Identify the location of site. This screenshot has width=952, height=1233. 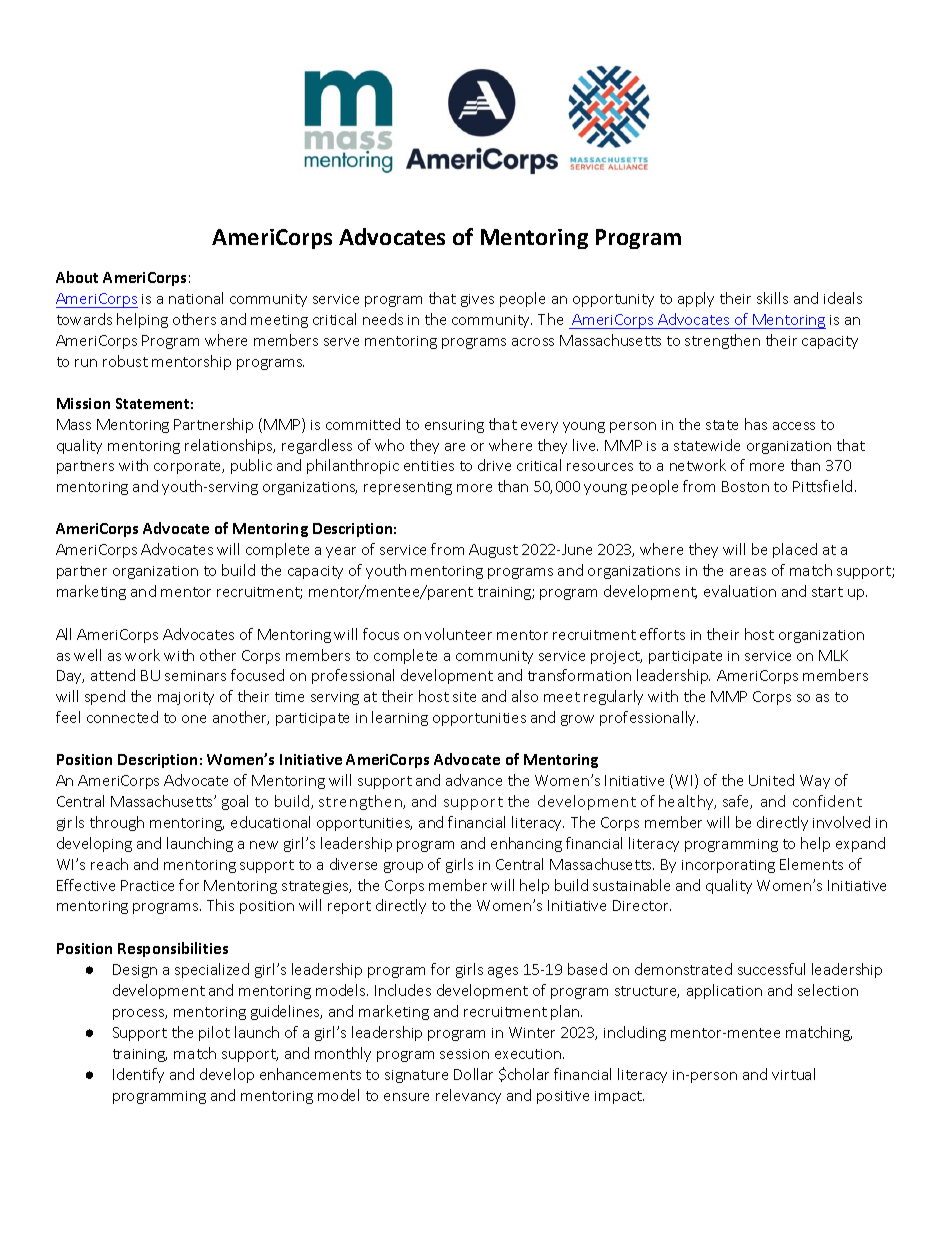
(464, 697).
